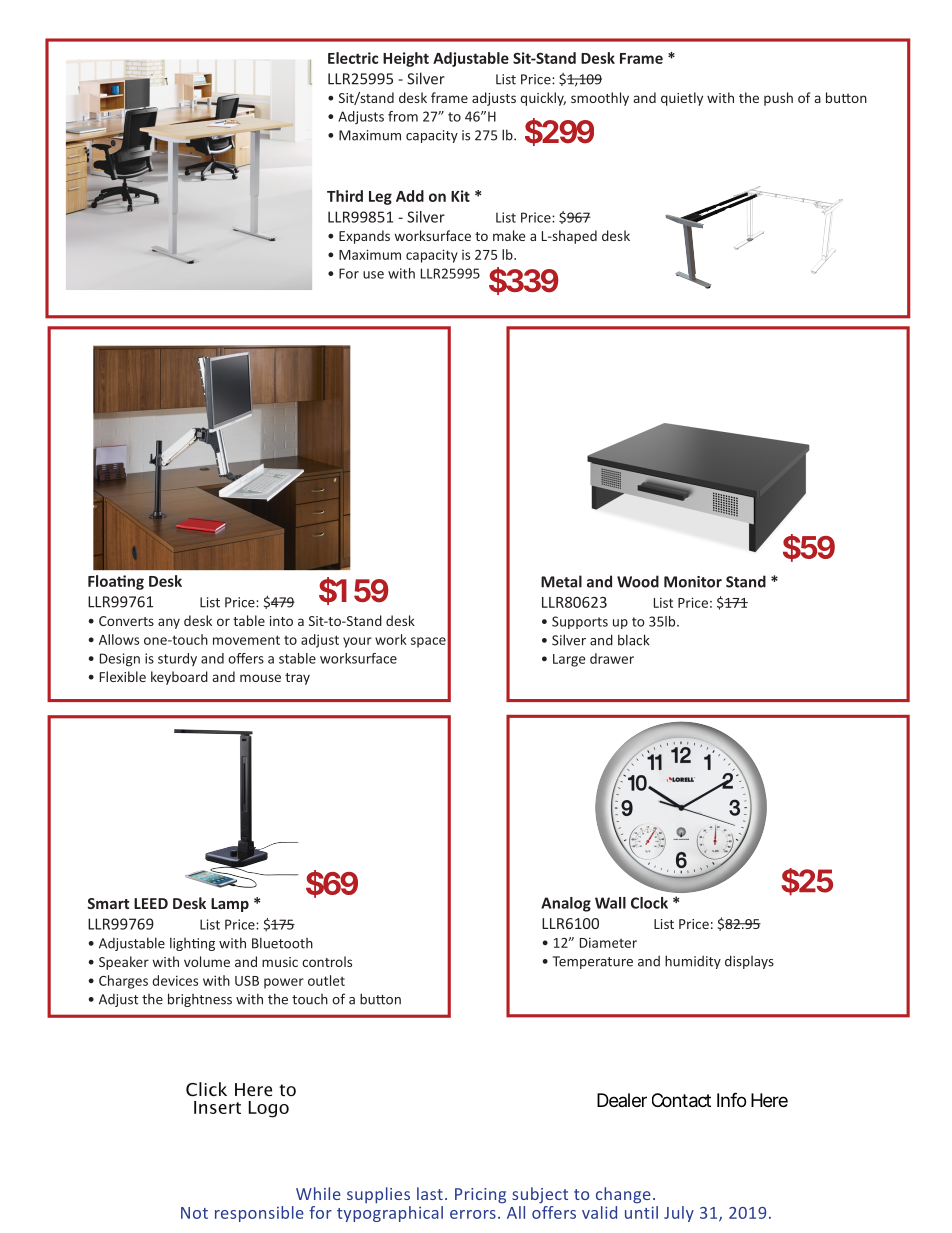 This document has height=1233, width=952. I want to click on keyboard, so click(179, 678).
